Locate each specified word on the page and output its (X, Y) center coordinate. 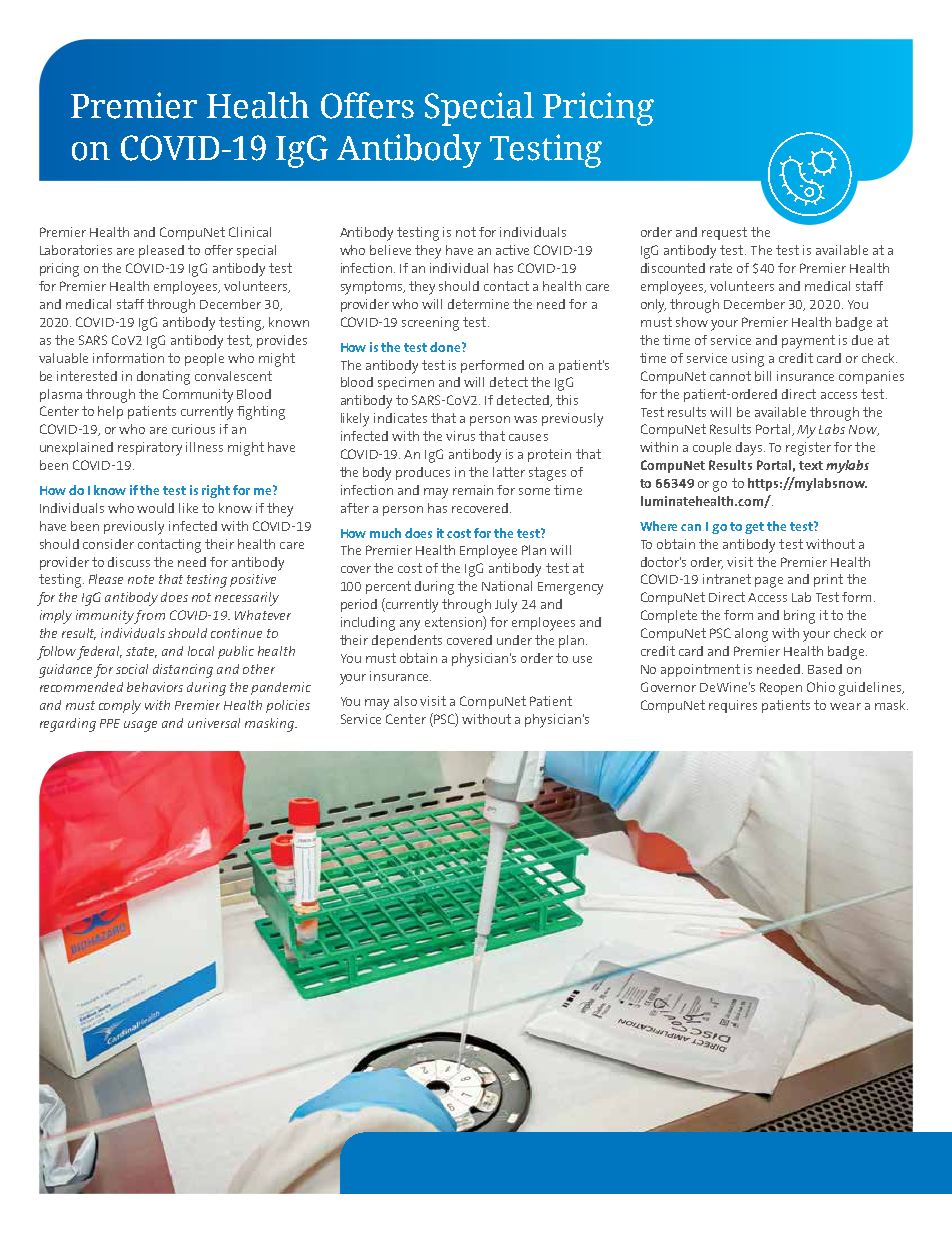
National (507, 586)
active (512, 250)
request (724, 233)
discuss (129, 562)
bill (763, 376)
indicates (400, 418)
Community (198, 396)
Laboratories (76, 250)
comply (120, 707)
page (769, 582)
